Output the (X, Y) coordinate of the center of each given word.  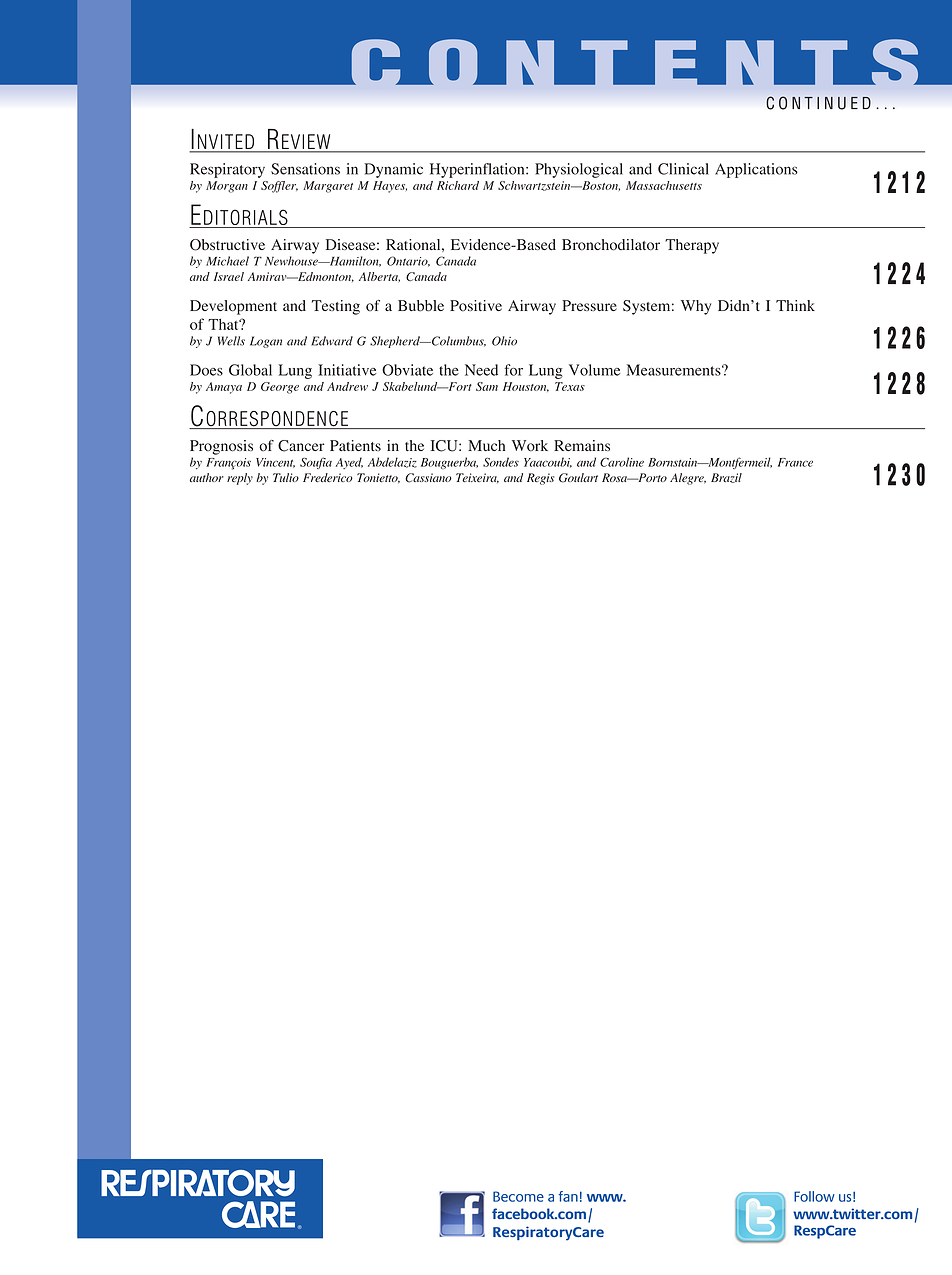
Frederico (328, 477)
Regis (540, 479)
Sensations (305, 169)
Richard (458, 185)
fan (568, 1196)
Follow (814, 1196)
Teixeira (477, 478)
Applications (756, 170)
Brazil (726, 478)
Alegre (688, 479)
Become (518, 1196)
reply (240, 479)
